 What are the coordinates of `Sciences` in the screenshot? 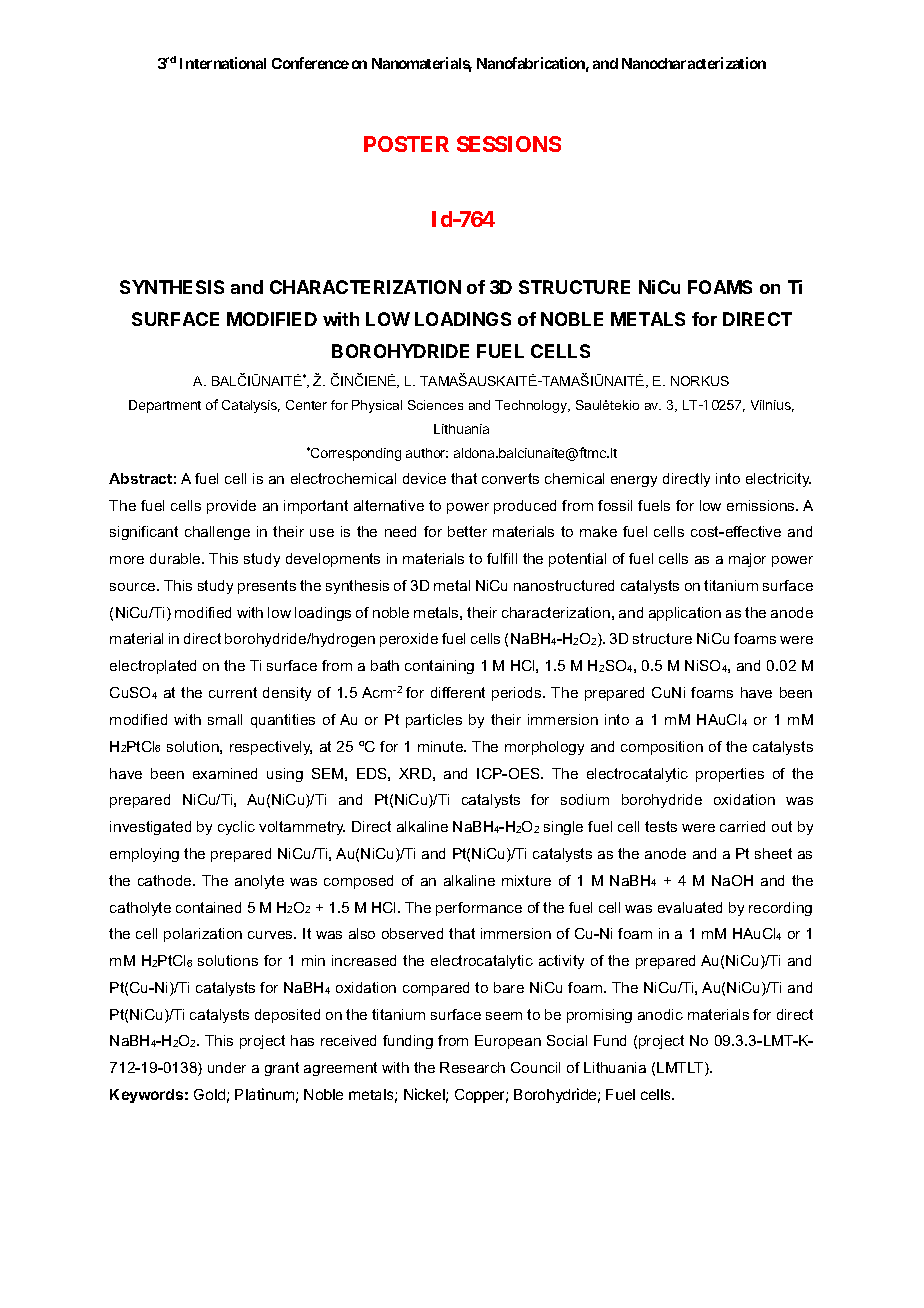 It's located at (435, 405).
